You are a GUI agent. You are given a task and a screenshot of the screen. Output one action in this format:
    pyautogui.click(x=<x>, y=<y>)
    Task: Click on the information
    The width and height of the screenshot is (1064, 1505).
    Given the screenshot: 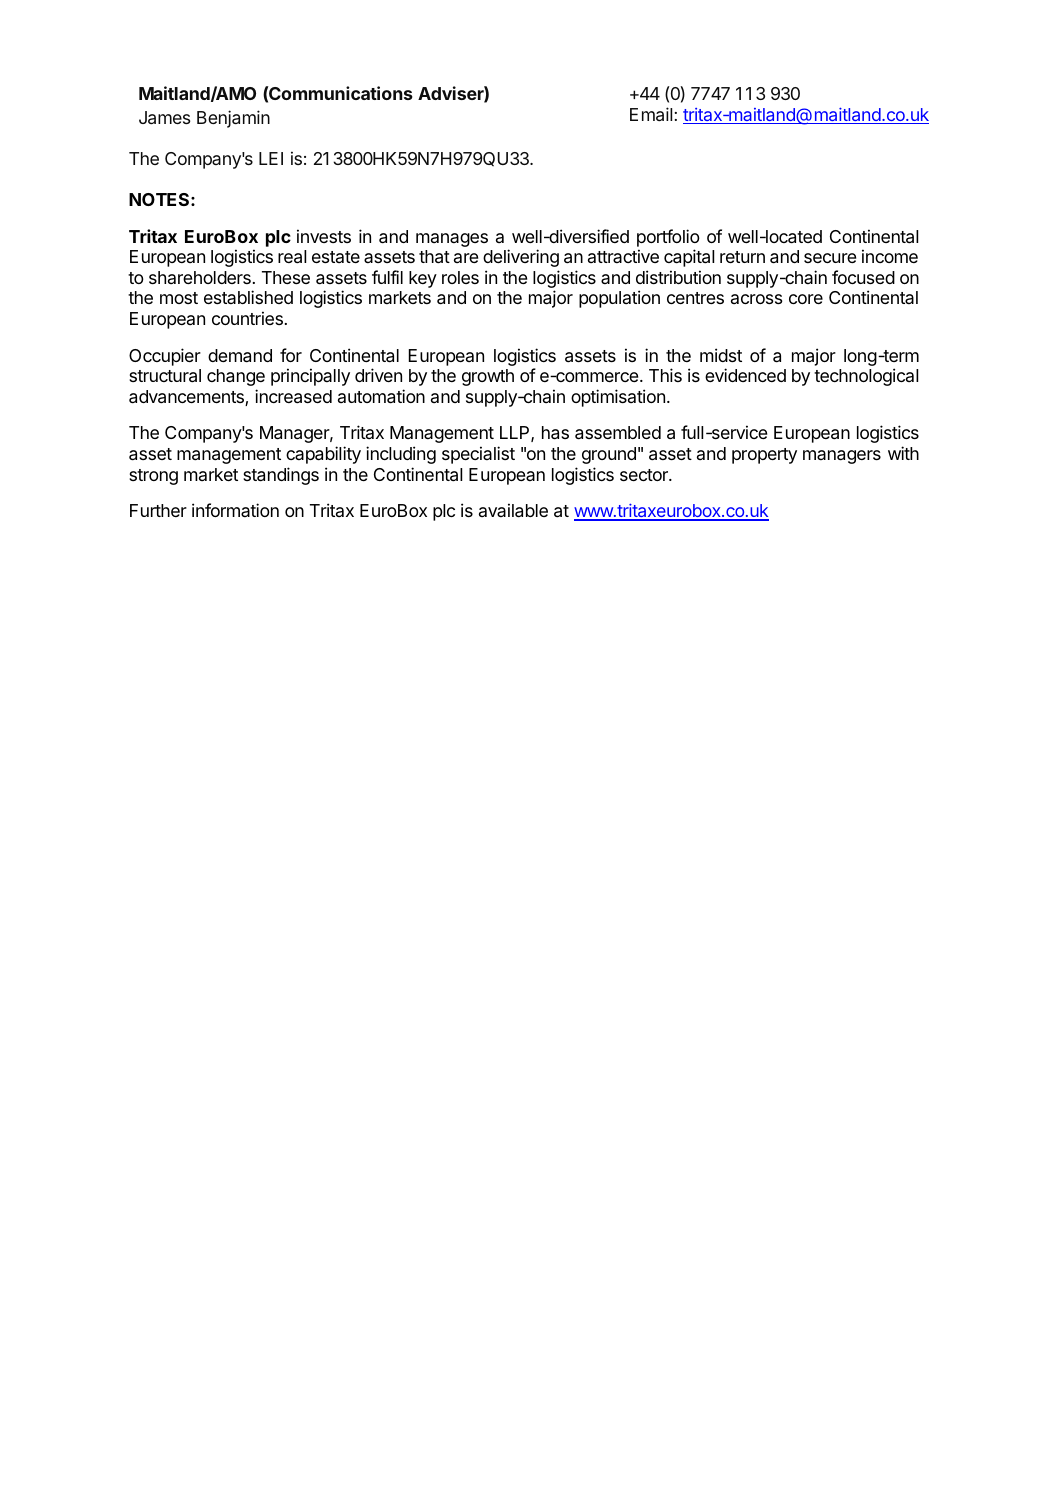 What is the action you would take?
    pyautogui.click(x=235, y=510)
